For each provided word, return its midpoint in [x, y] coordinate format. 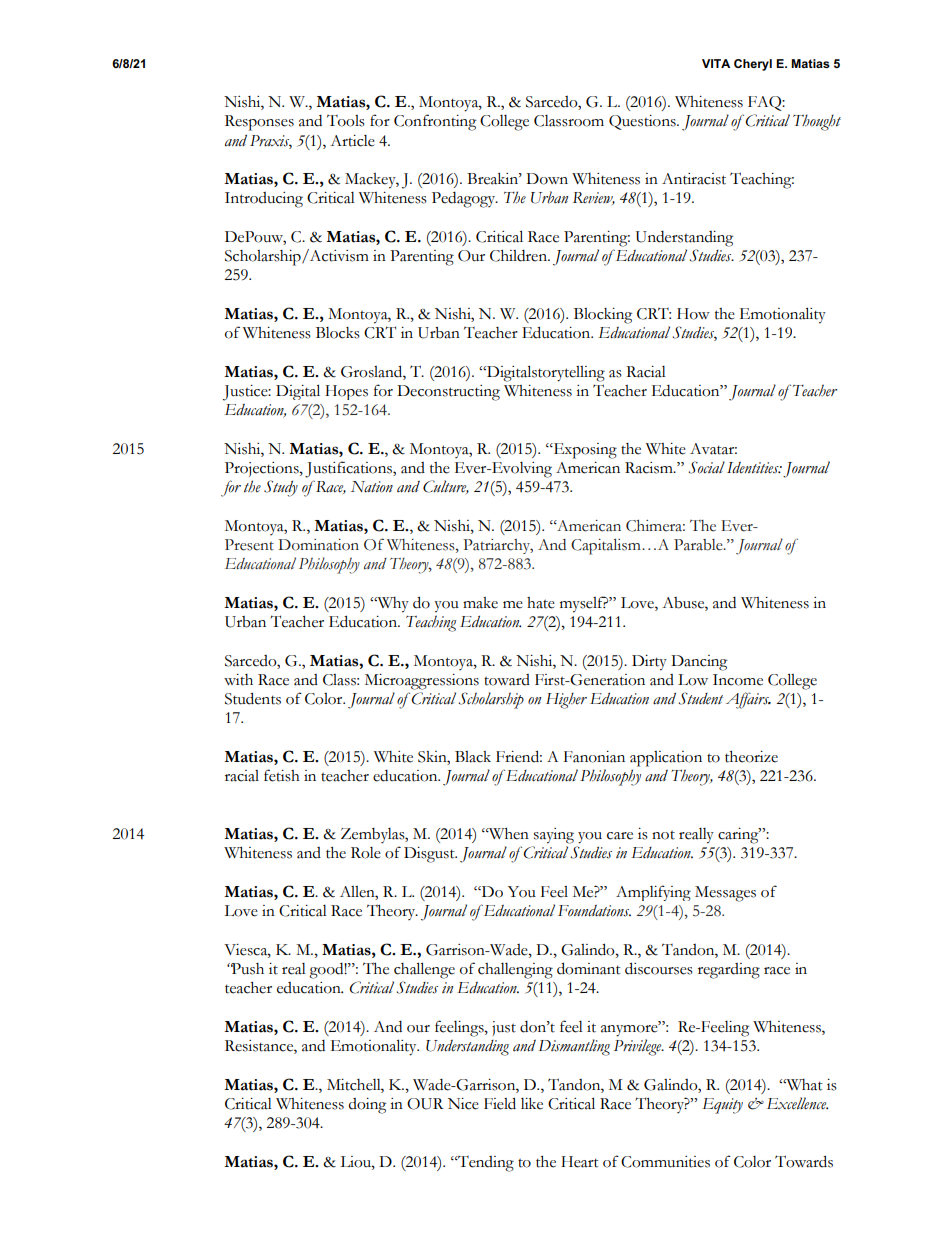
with [238, 680]
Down [547, 179]
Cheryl [753, 65]
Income [738, 680]
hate [541, 603]
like [532, 1104]
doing [367, 1106]
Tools [346, 121]
